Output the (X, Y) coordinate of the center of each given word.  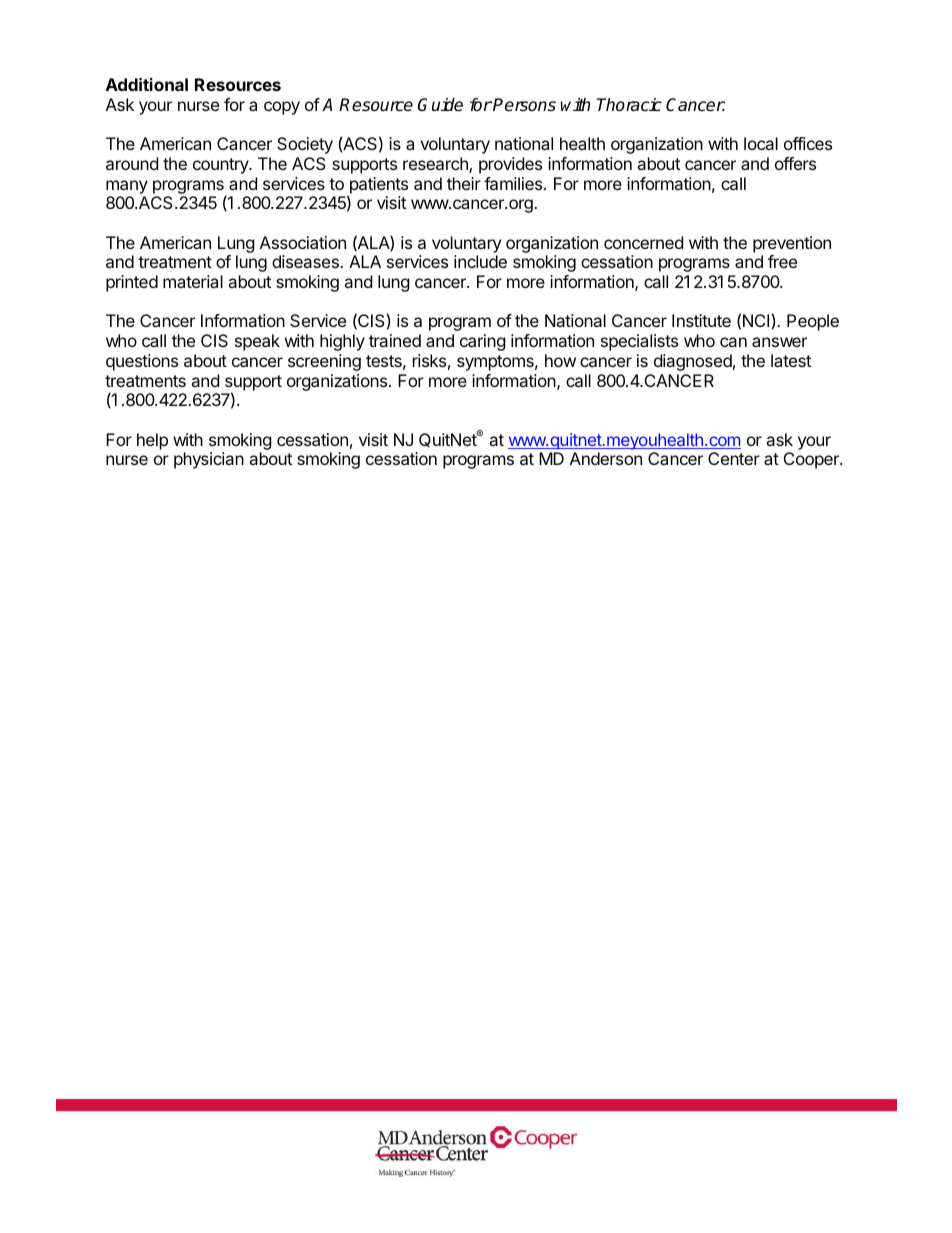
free (782, 261)
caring (483, 342)
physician (209, 460)
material (193, 281)
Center (734, 458)
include (480, 261)
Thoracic (629, 105)
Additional (147, 84)
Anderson (606, 458)
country (222, 166)
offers (795, 163)
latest (791, 360)
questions (142, 362)
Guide (440, 105)
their (464, 183)
